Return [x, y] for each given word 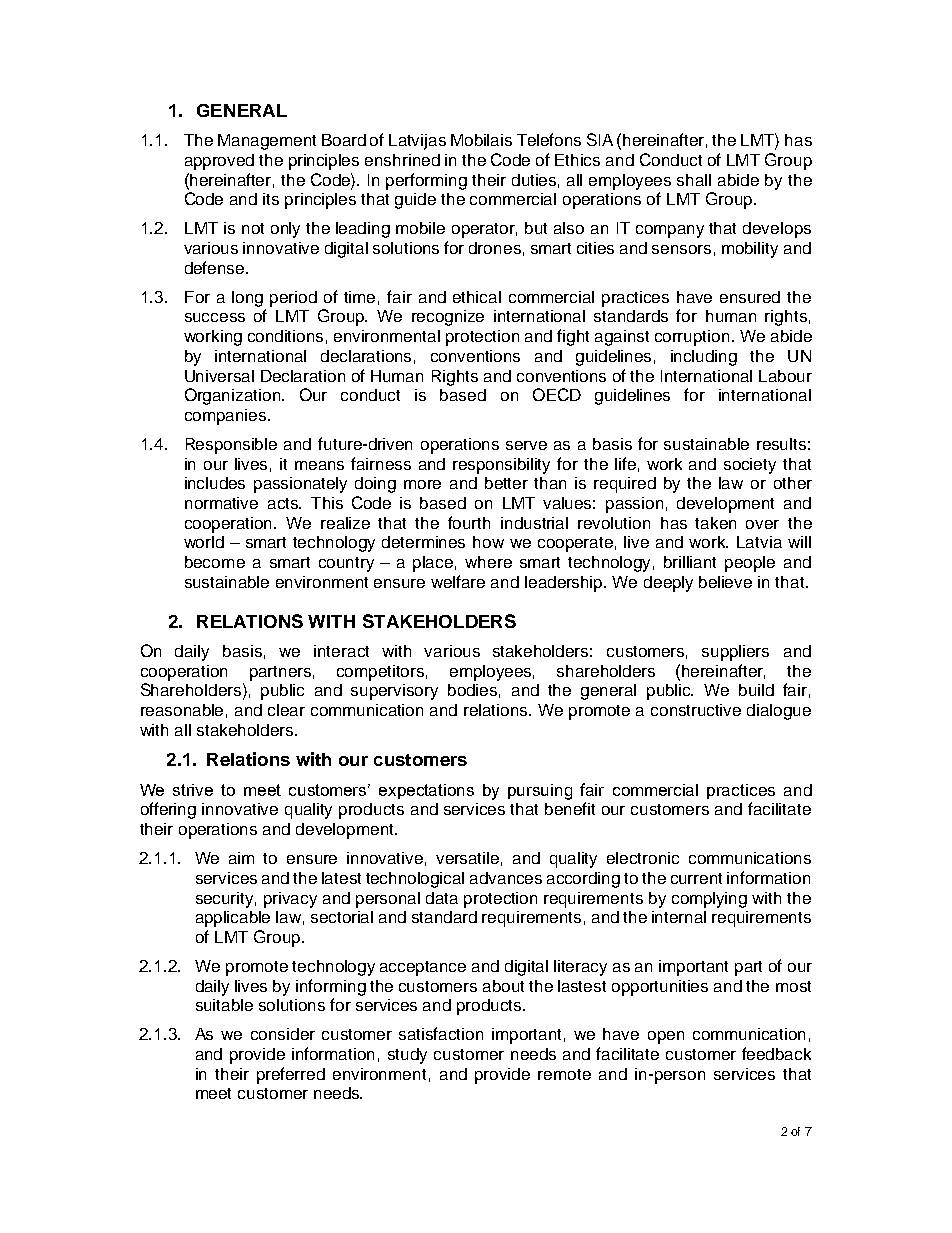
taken [715, 523]
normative [221, 503]
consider [283, 1034]
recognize [448, 318]
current [696, 878]
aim [241, 858]
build [756, 690]
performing [426, 181]
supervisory [394, 692]
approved [219, 162]
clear [286, 710]
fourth [469, 522]
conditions [285, 336]
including [704, 358]
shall [694, 180]
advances [506, 878]
